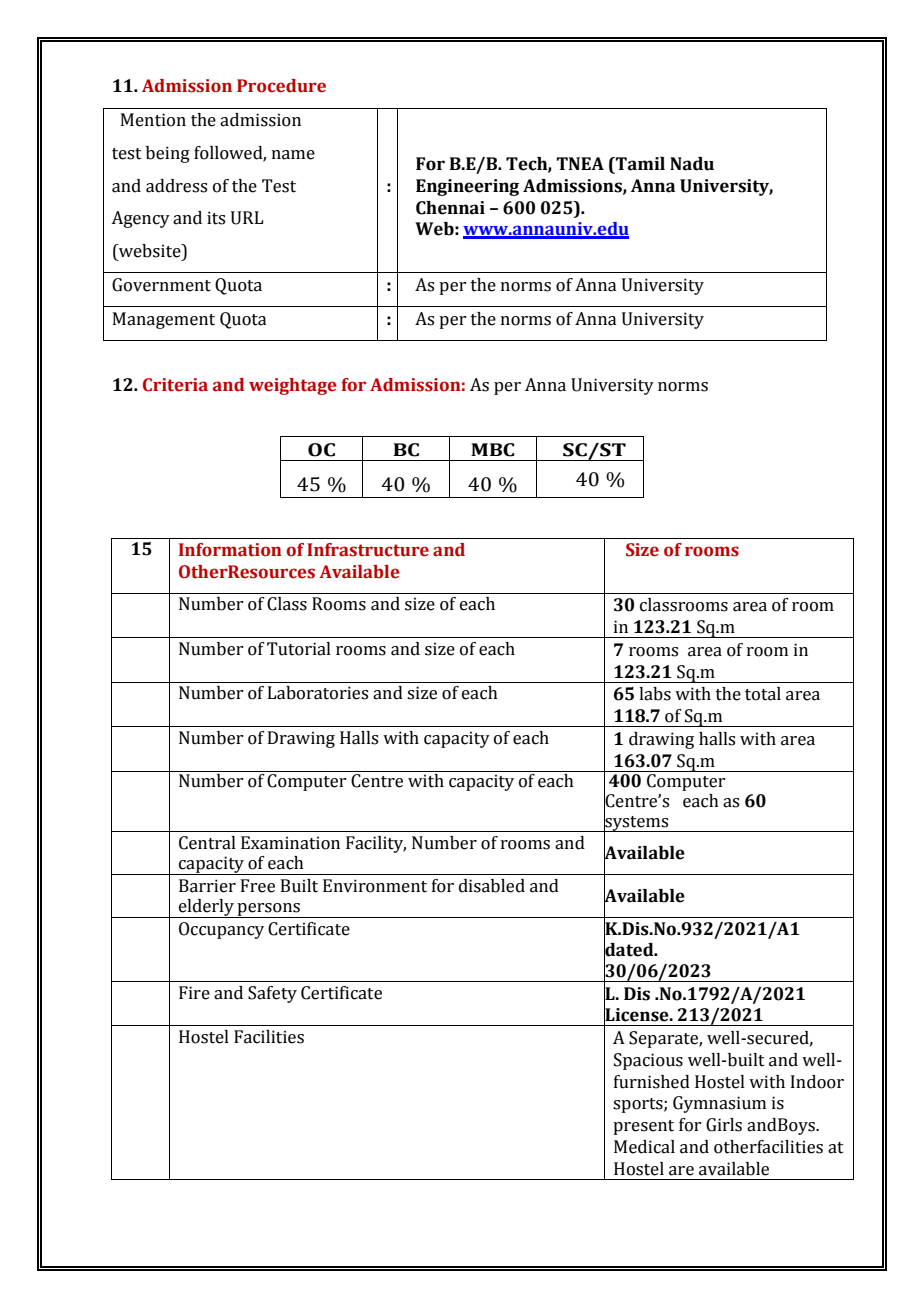 The height and width of the image is (1308, 924). Describe the element at coordinates (724, 1125) in the image. I see `Girls` at that location.
